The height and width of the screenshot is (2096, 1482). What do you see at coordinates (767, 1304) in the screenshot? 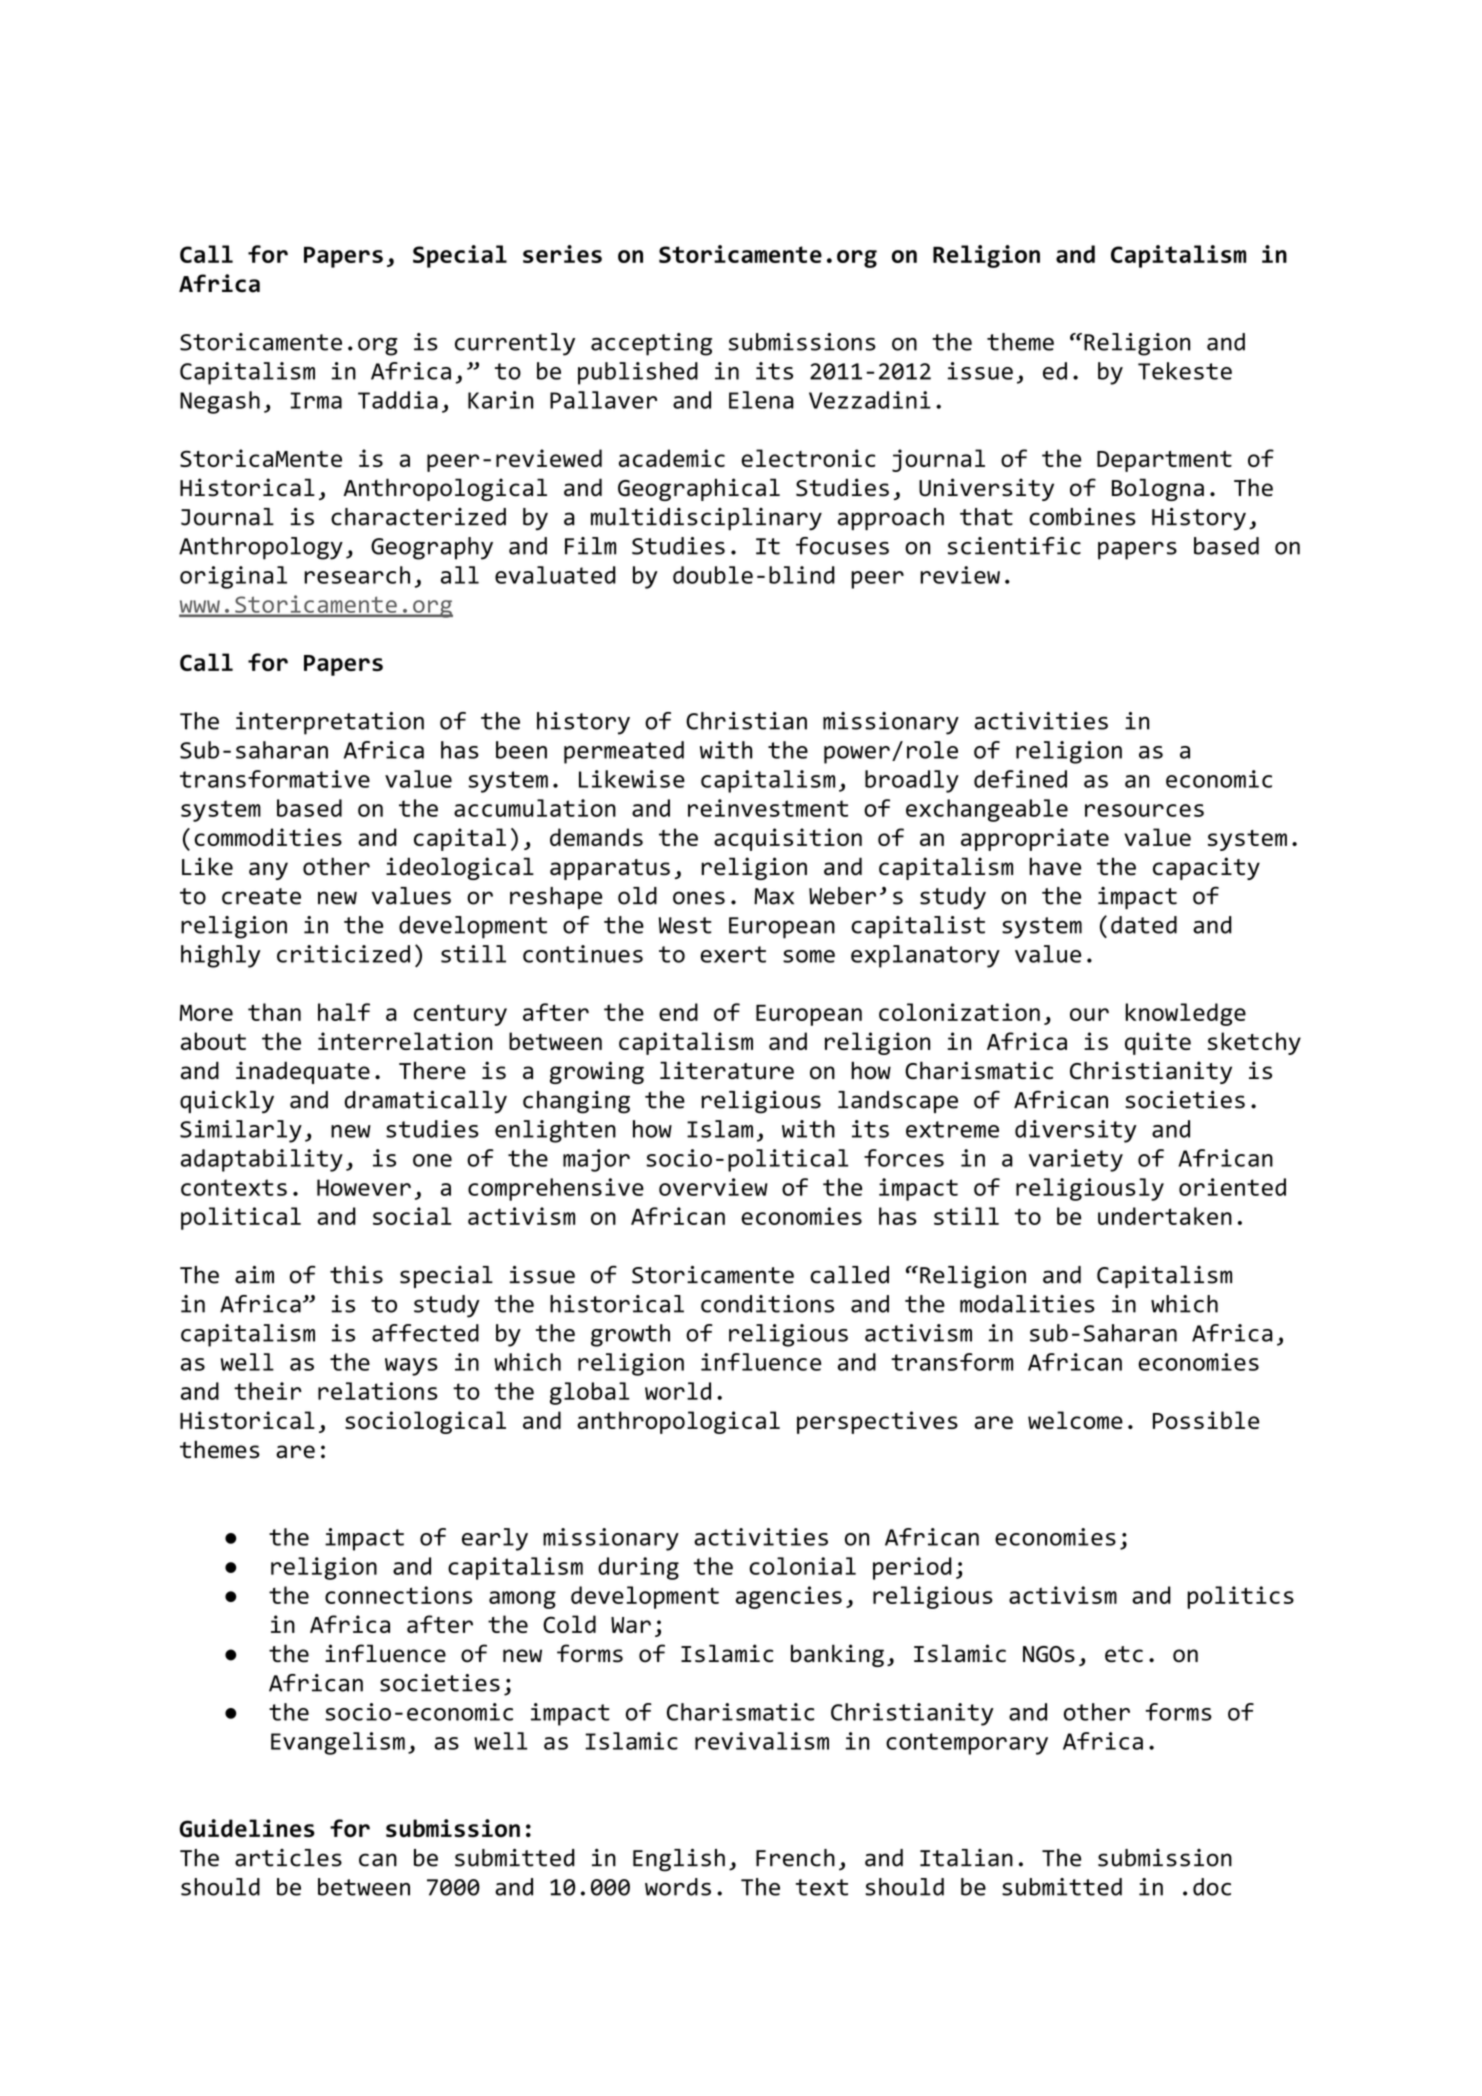
I see `conditions` at bounding box center [767, 1304].
